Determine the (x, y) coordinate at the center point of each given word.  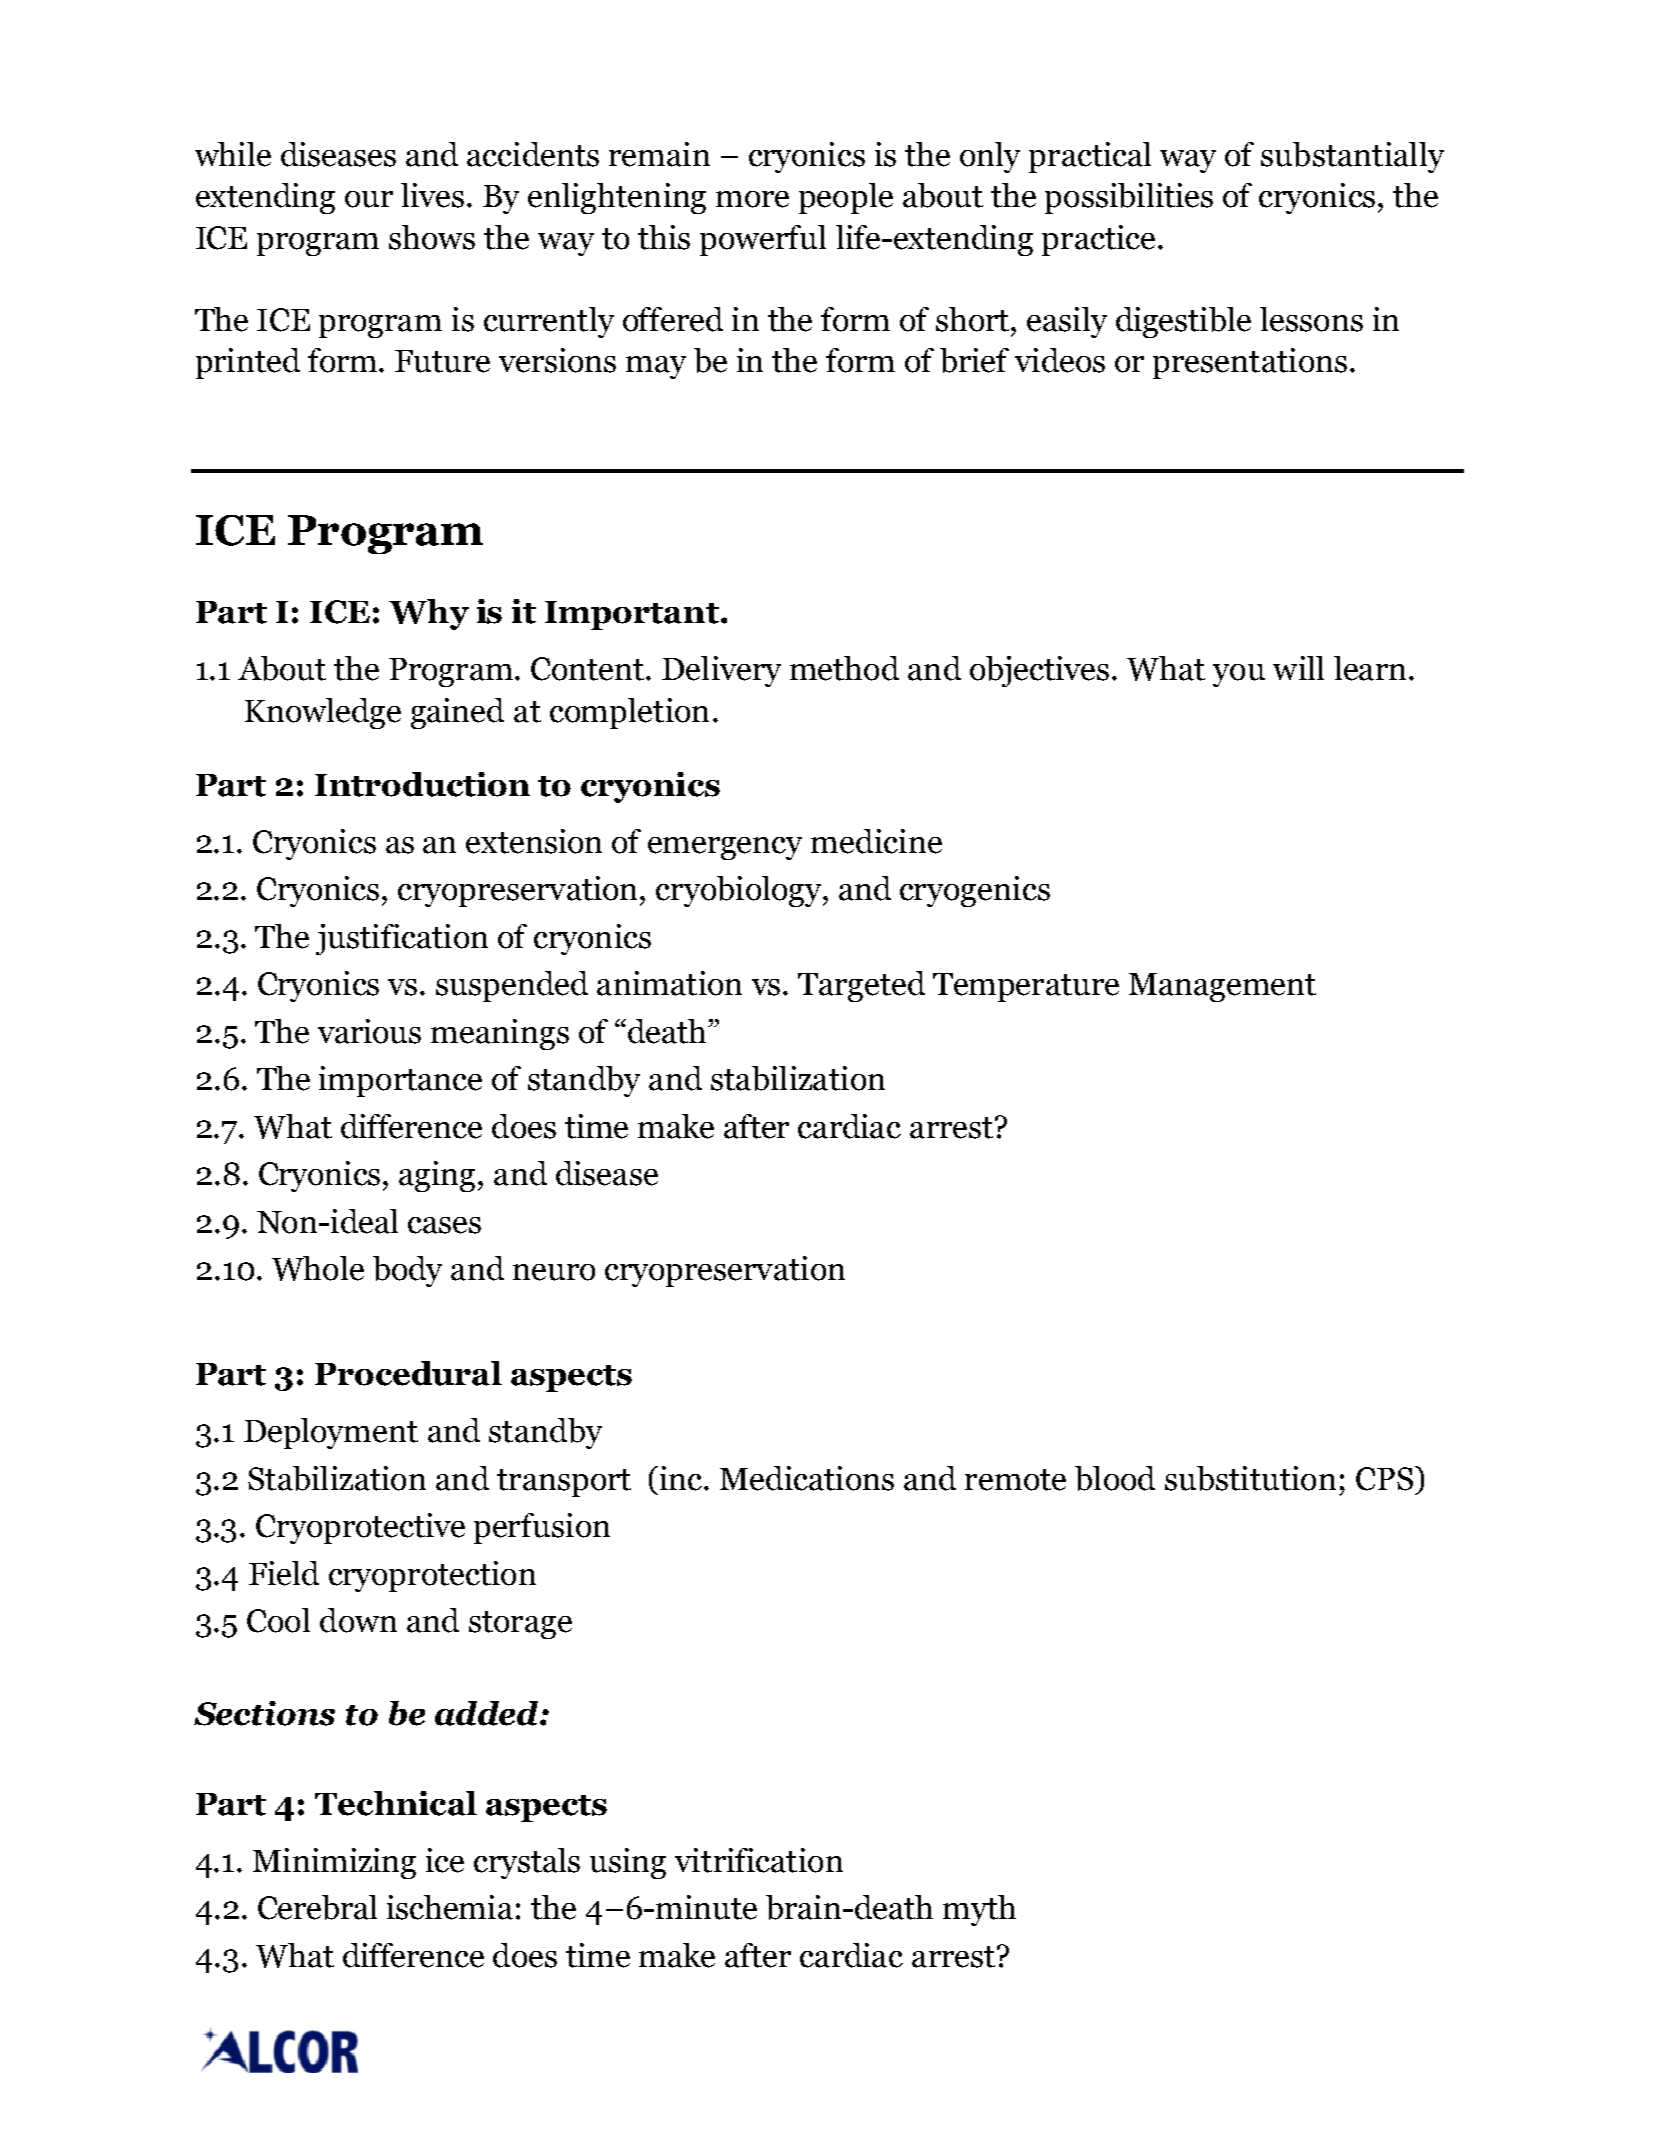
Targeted (861, 986)
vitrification (759, 1860)
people (846, 198)
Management (1222, 987)
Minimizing (334, 1863)
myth (979, 1910)
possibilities (1129, 198)
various (369, 1031)
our (369, 199)
